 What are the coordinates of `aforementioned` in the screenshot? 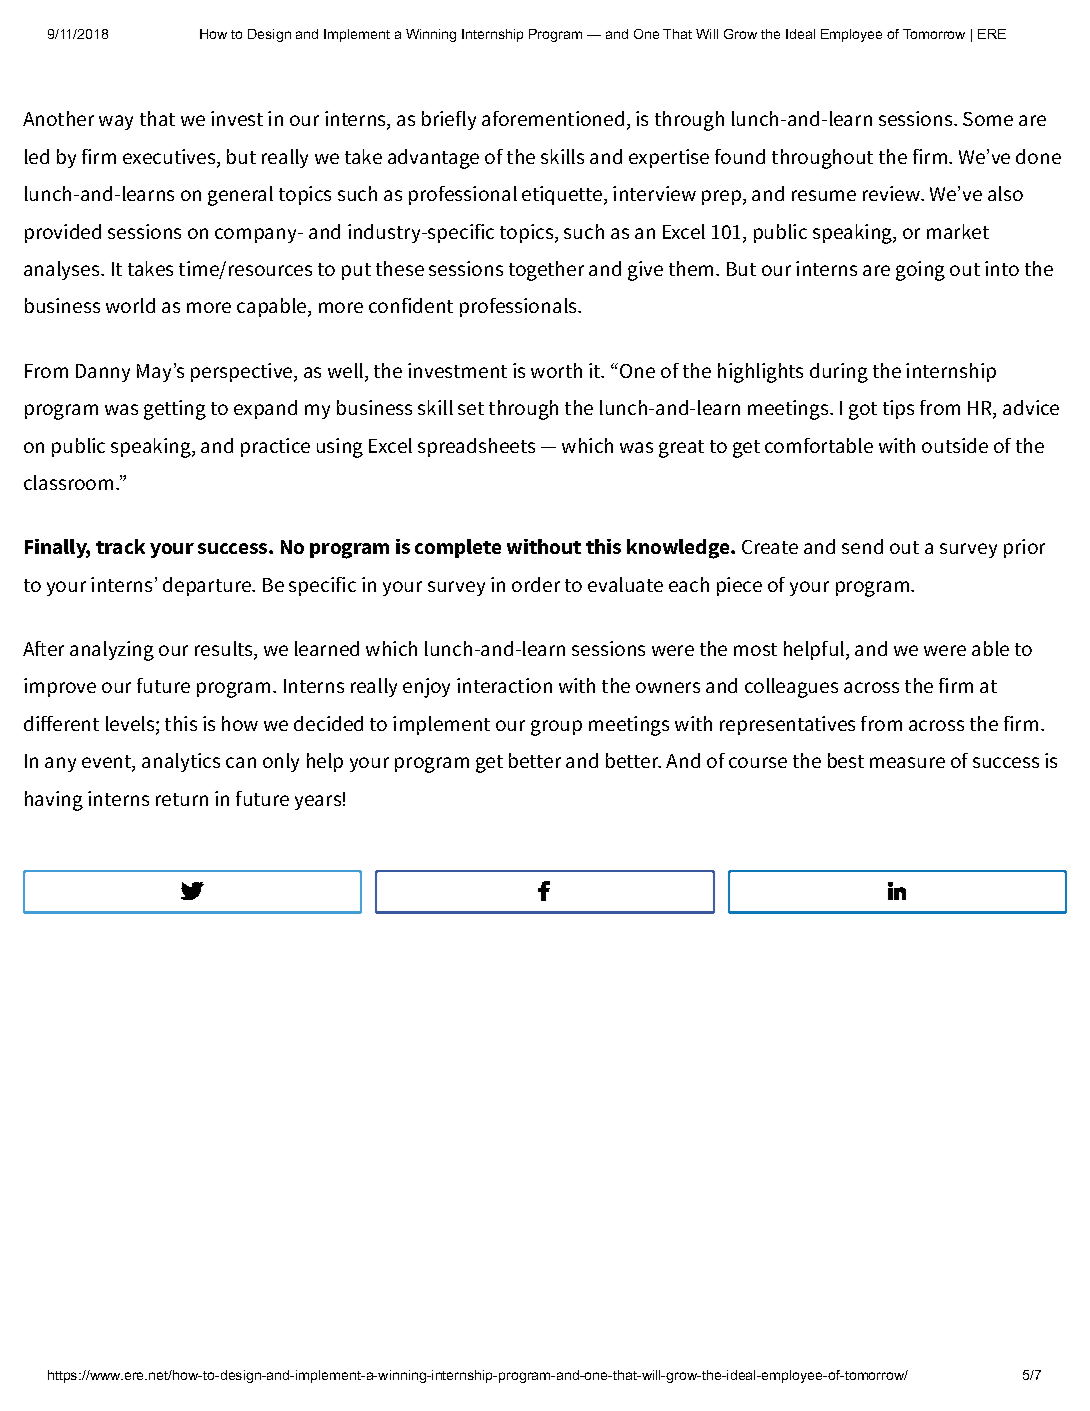 It's located at (553, 118).
